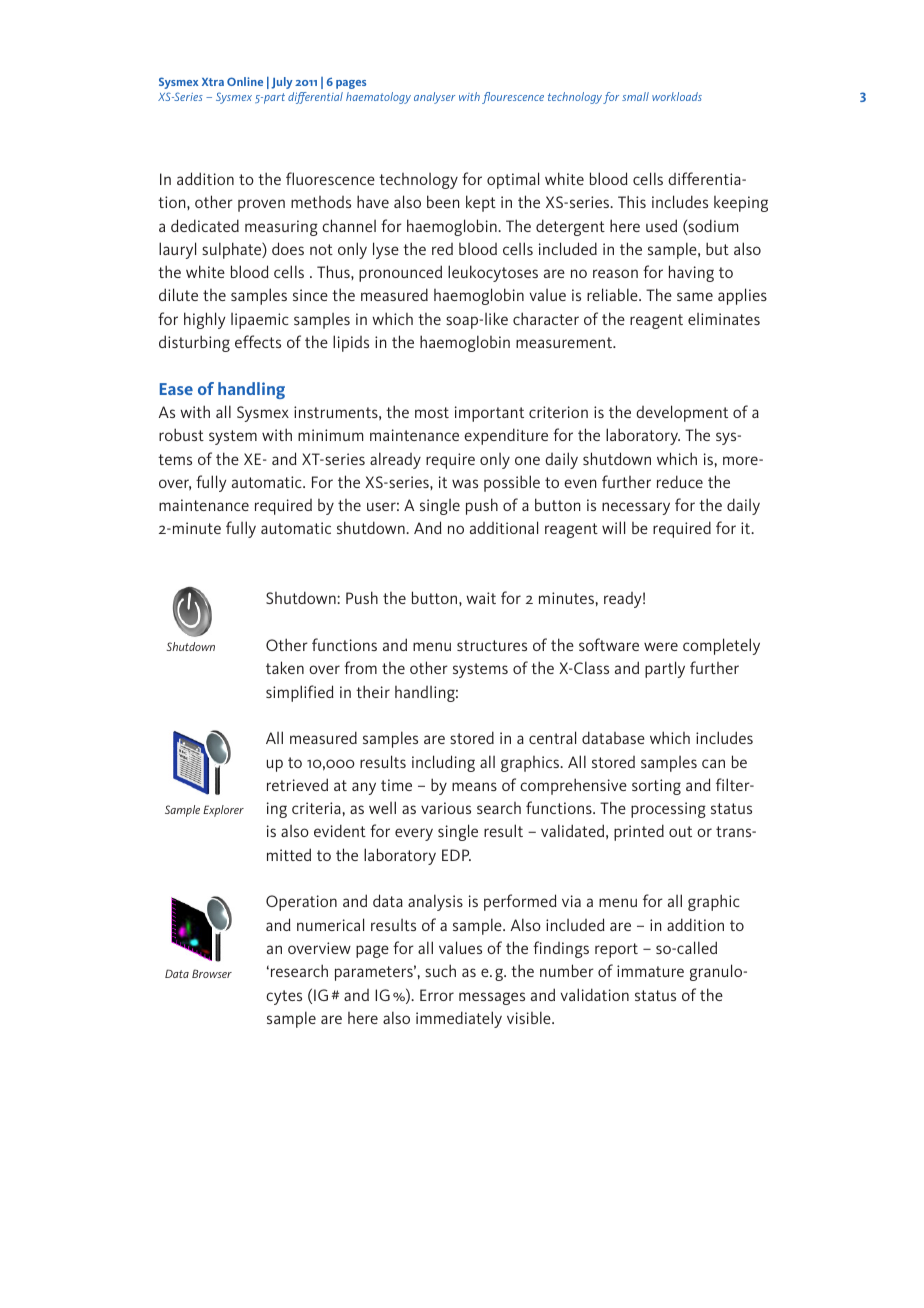 The image size is (924, 1308). What do you see at coordinates (695, 296) in the screenshot?
I see `same` at bounding box center [695, 296].
